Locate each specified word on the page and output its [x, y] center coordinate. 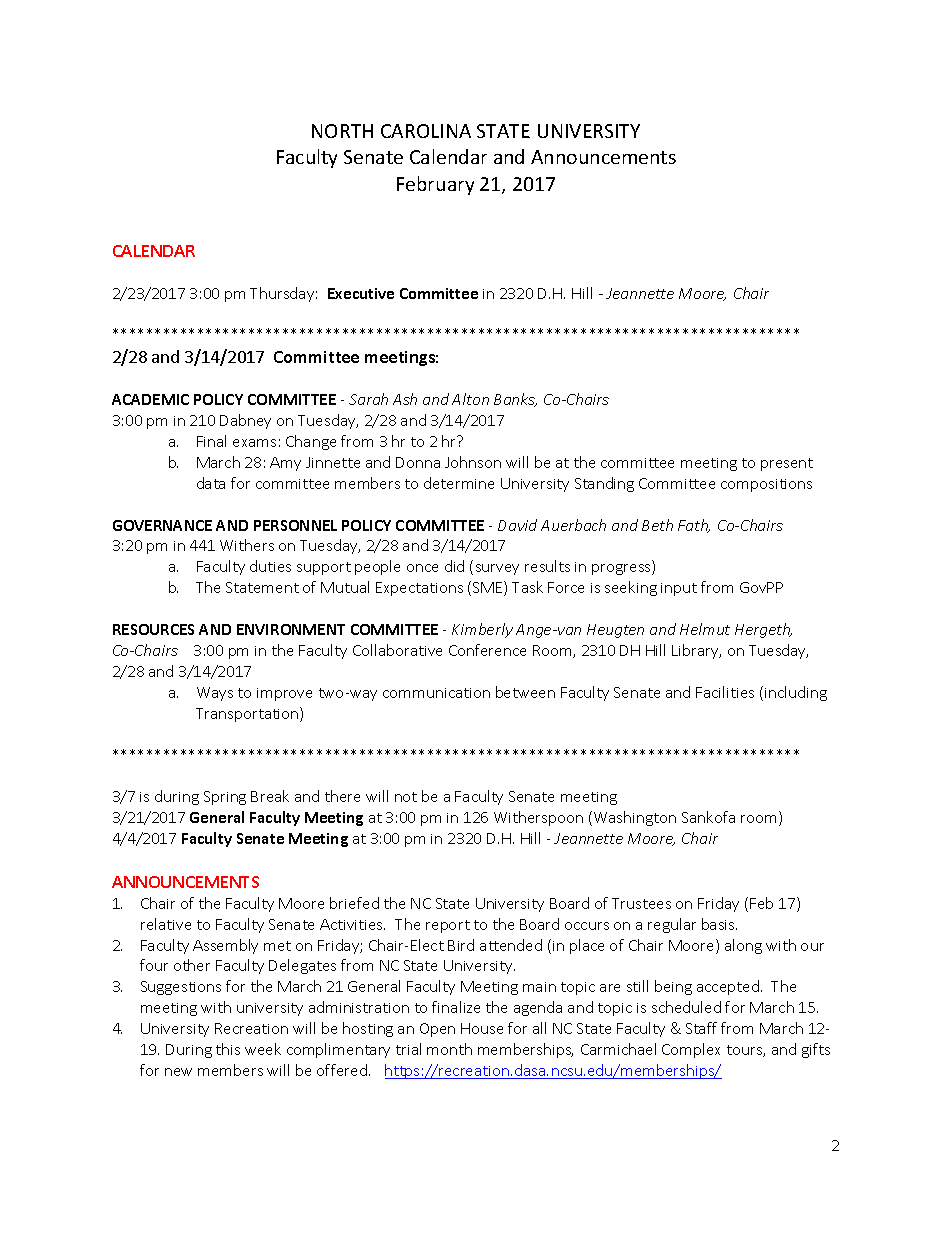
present [787, 464]
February [435, 185]
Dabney [245, 421]
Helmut [705, 629]
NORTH [342, 131]
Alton [470, 399]
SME [489, 588]
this [228, 1049]
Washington [635, 818]
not [406, 797]
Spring [225, 798]
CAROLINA [426, 131]
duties [270, 566]
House [482, 1028]
